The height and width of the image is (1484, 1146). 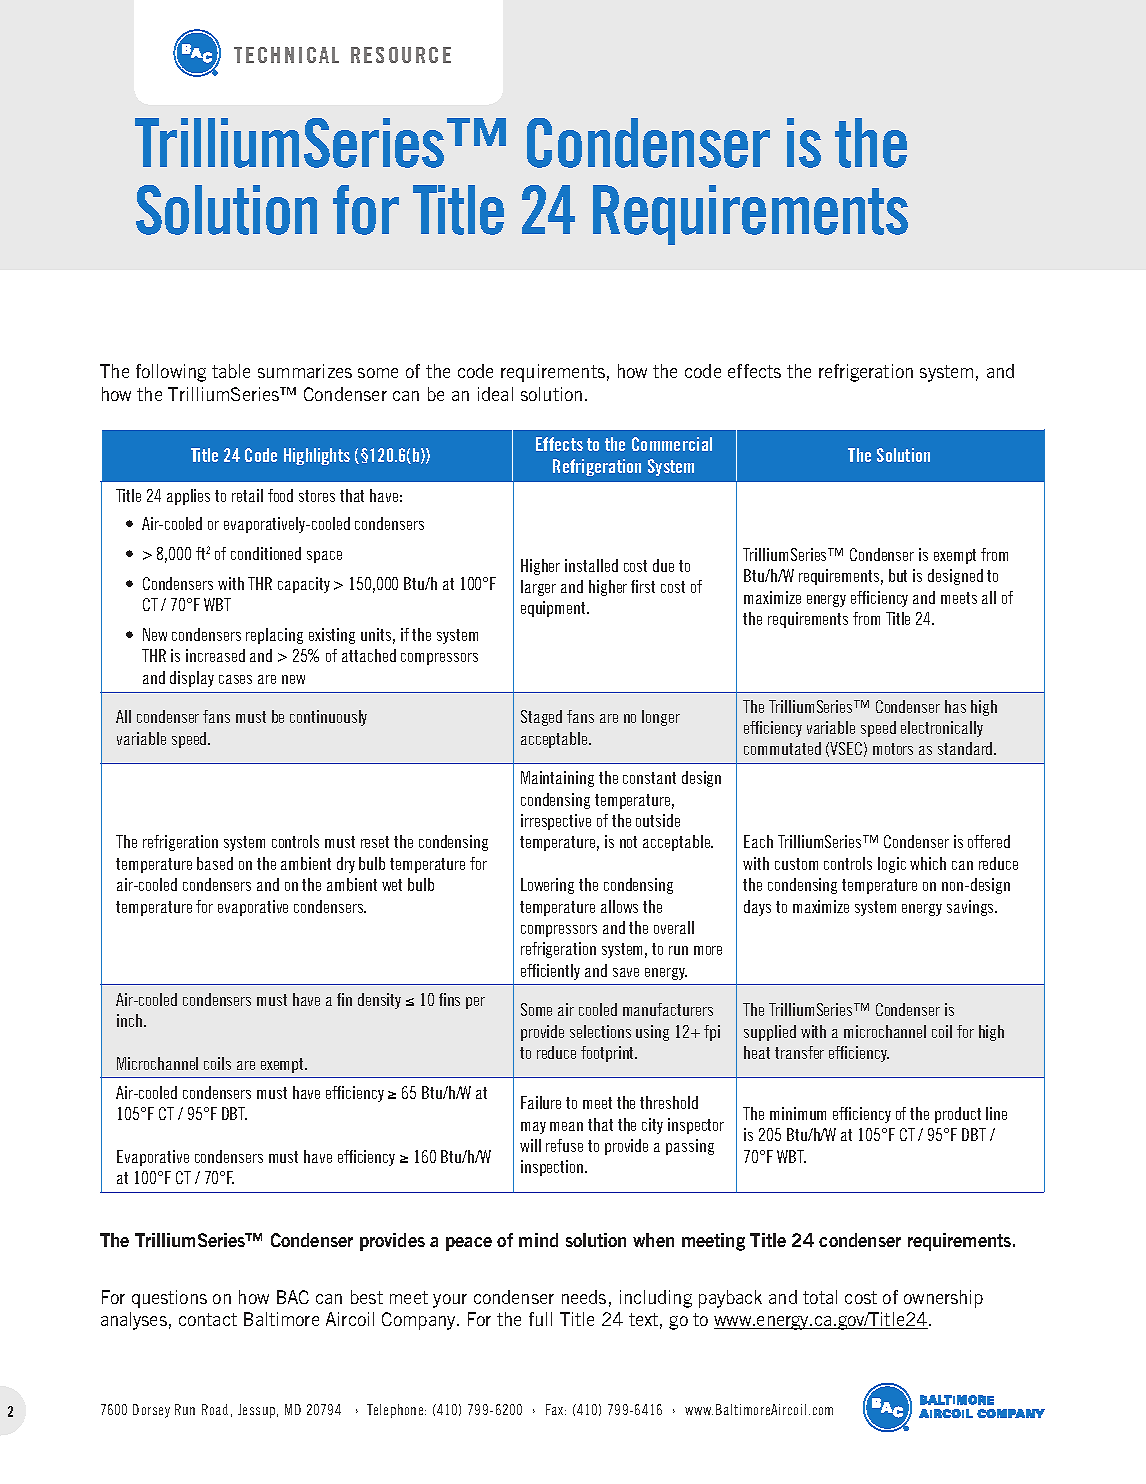 What do you see at coordinates (215, 1409) in the image?
I see `Road` at bounding box center [215, 1409].
